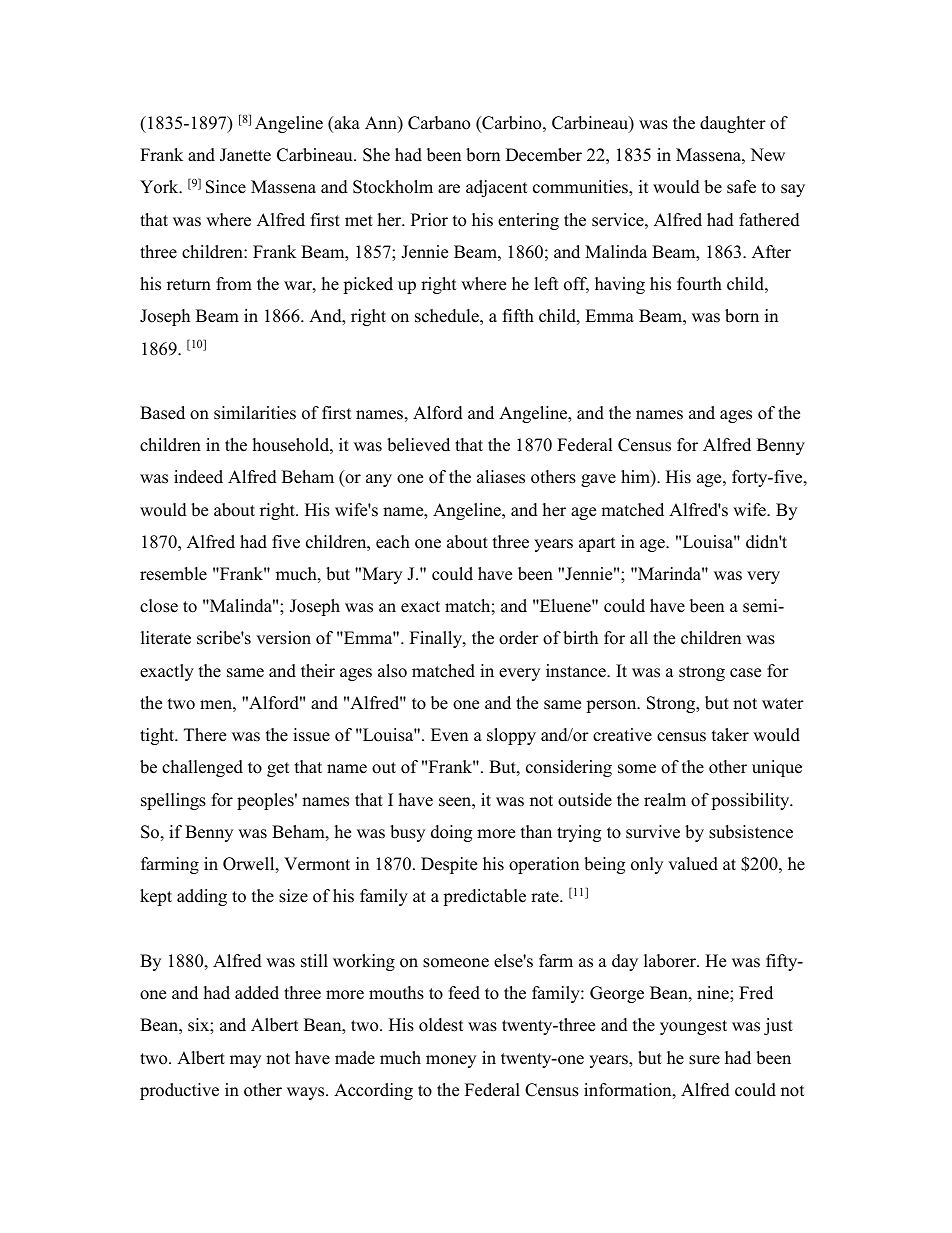 This screenshot has height=1233, width=952. I want to click on case, so click(745, 673).
